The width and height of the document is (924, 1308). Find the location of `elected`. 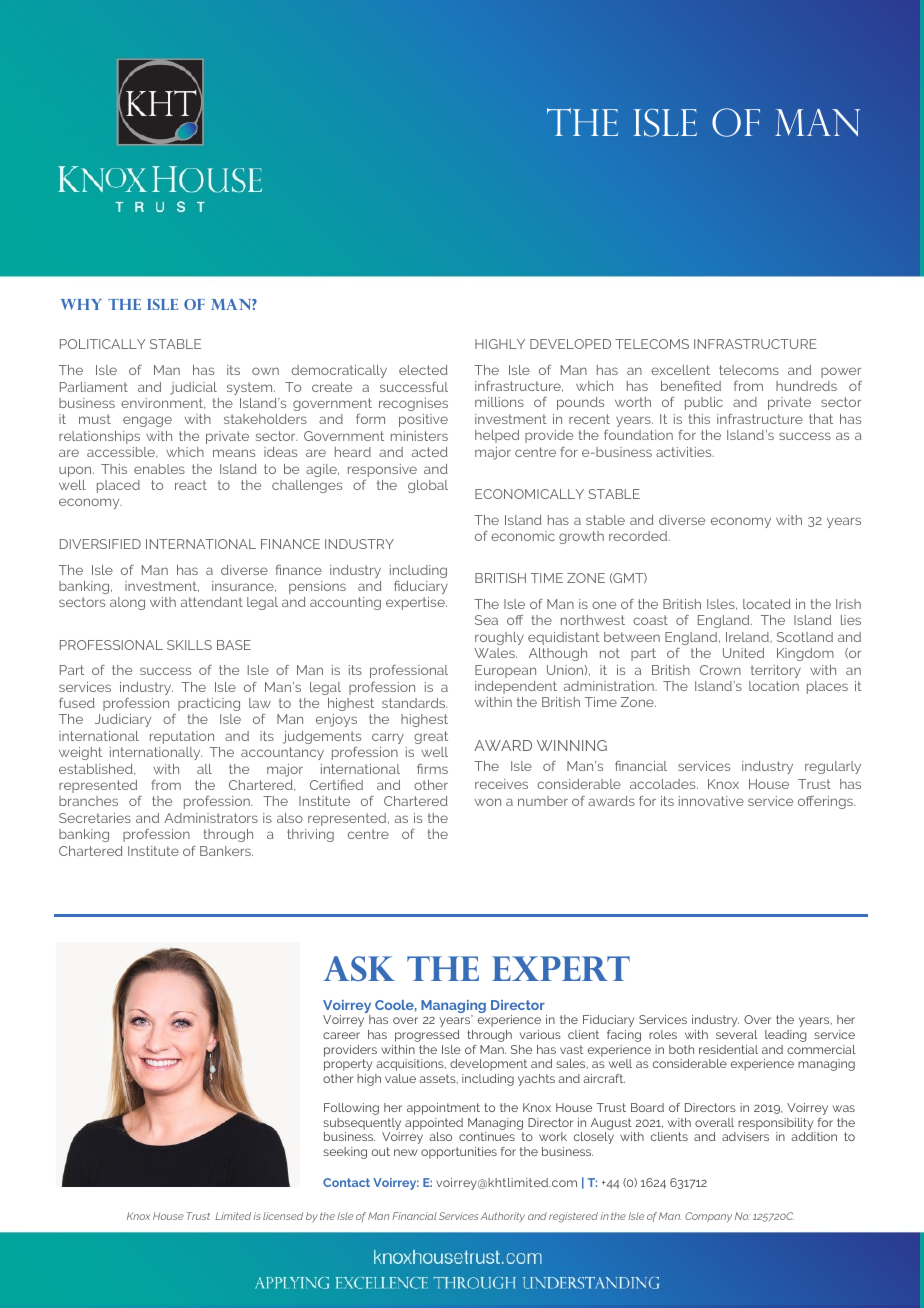

elected is located at coordinates (423, 370).
